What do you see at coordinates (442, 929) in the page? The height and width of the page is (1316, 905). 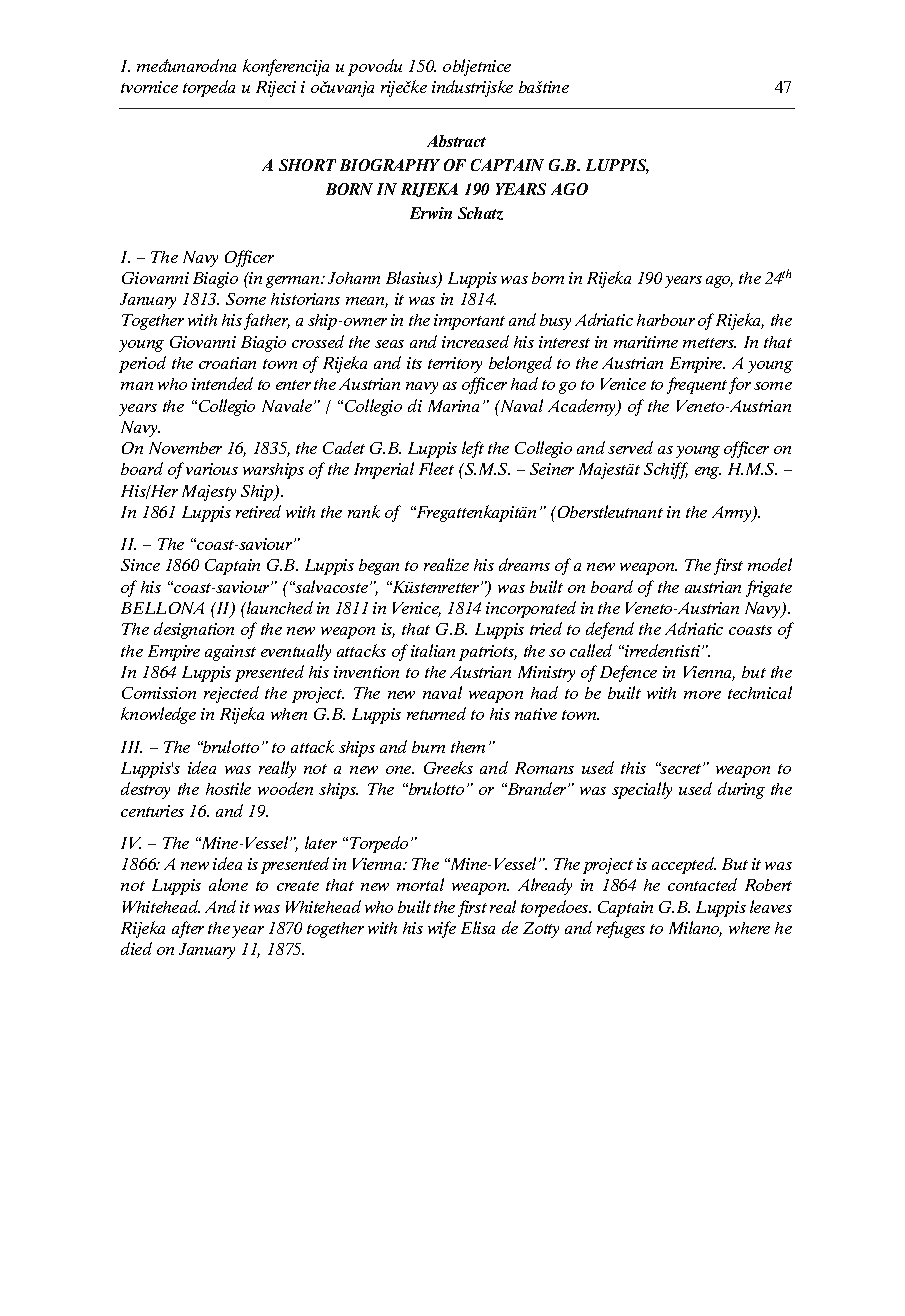 I see `wife` at bounding box center [442, 929].
